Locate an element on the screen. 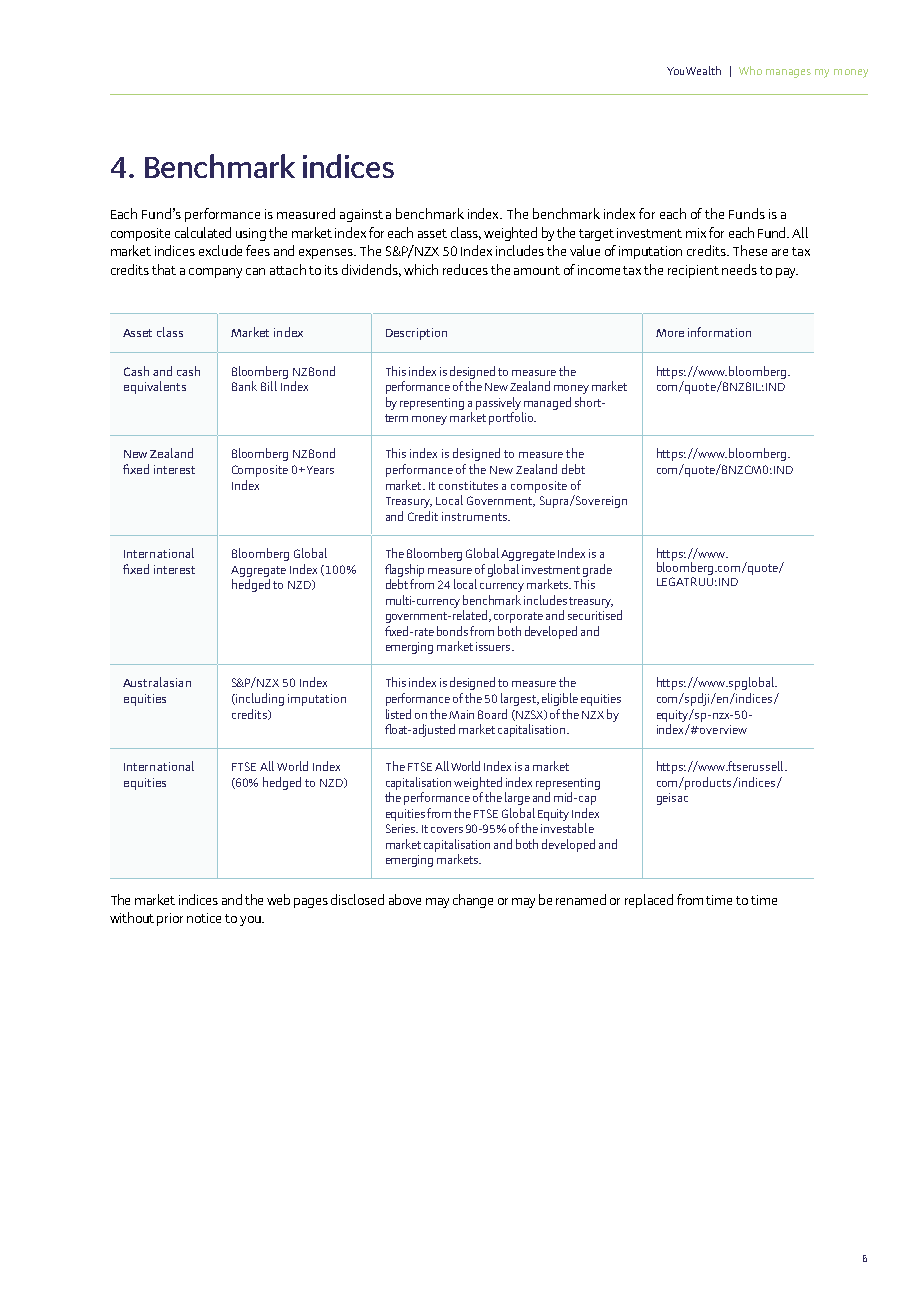 This screenshot has width=924, height=1308. constitutes is located at coordinates (468, 485).
